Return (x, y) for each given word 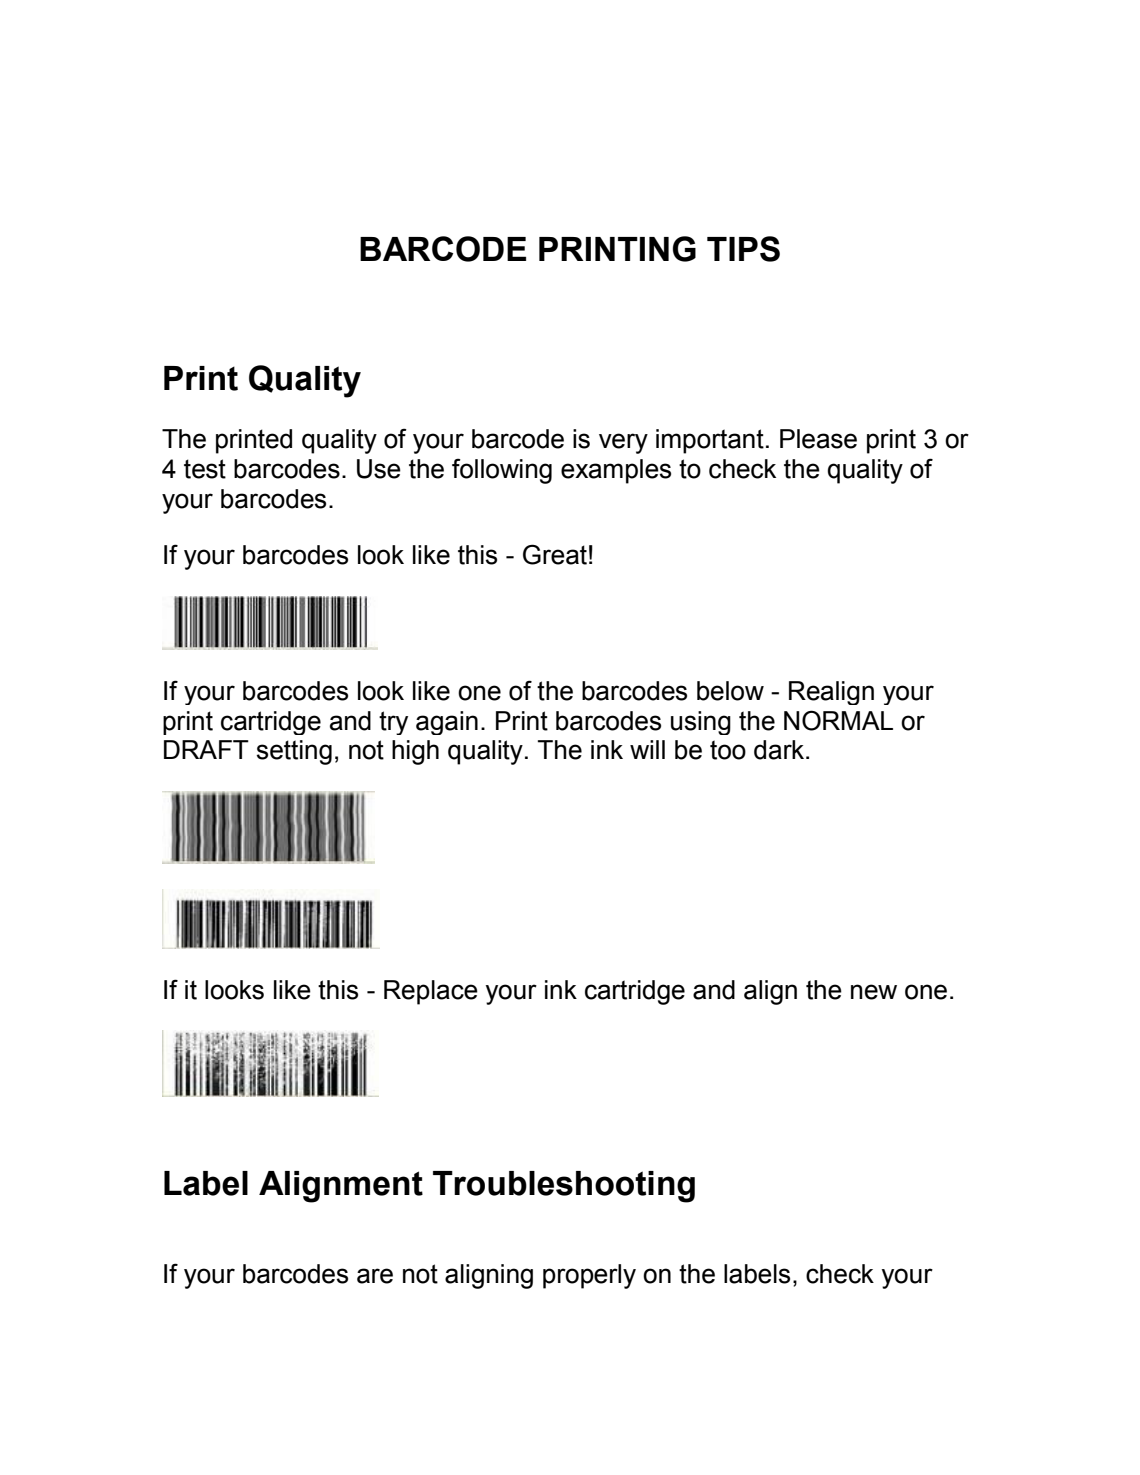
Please (818, 439)
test (205, 469)
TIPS (743, 249)
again (447, 723)
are (375, 1276)
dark (780, 750)
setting (294, 752)
